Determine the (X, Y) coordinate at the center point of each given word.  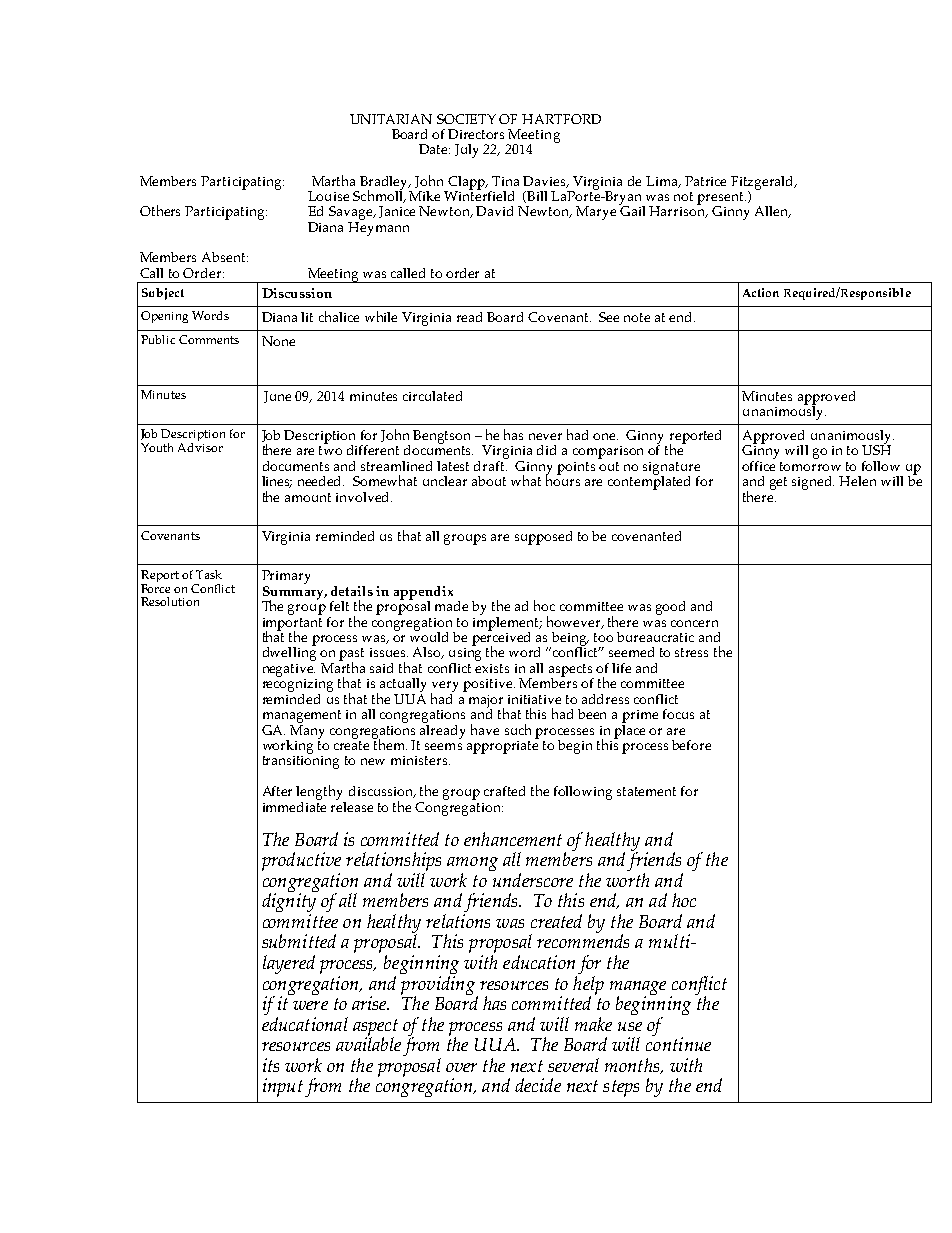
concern (694, 623)
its (271, 1065)
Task (209, 574)
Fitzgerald (764, 184)
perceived (501, 639)
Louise (328, 196)
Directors (476, 134)
